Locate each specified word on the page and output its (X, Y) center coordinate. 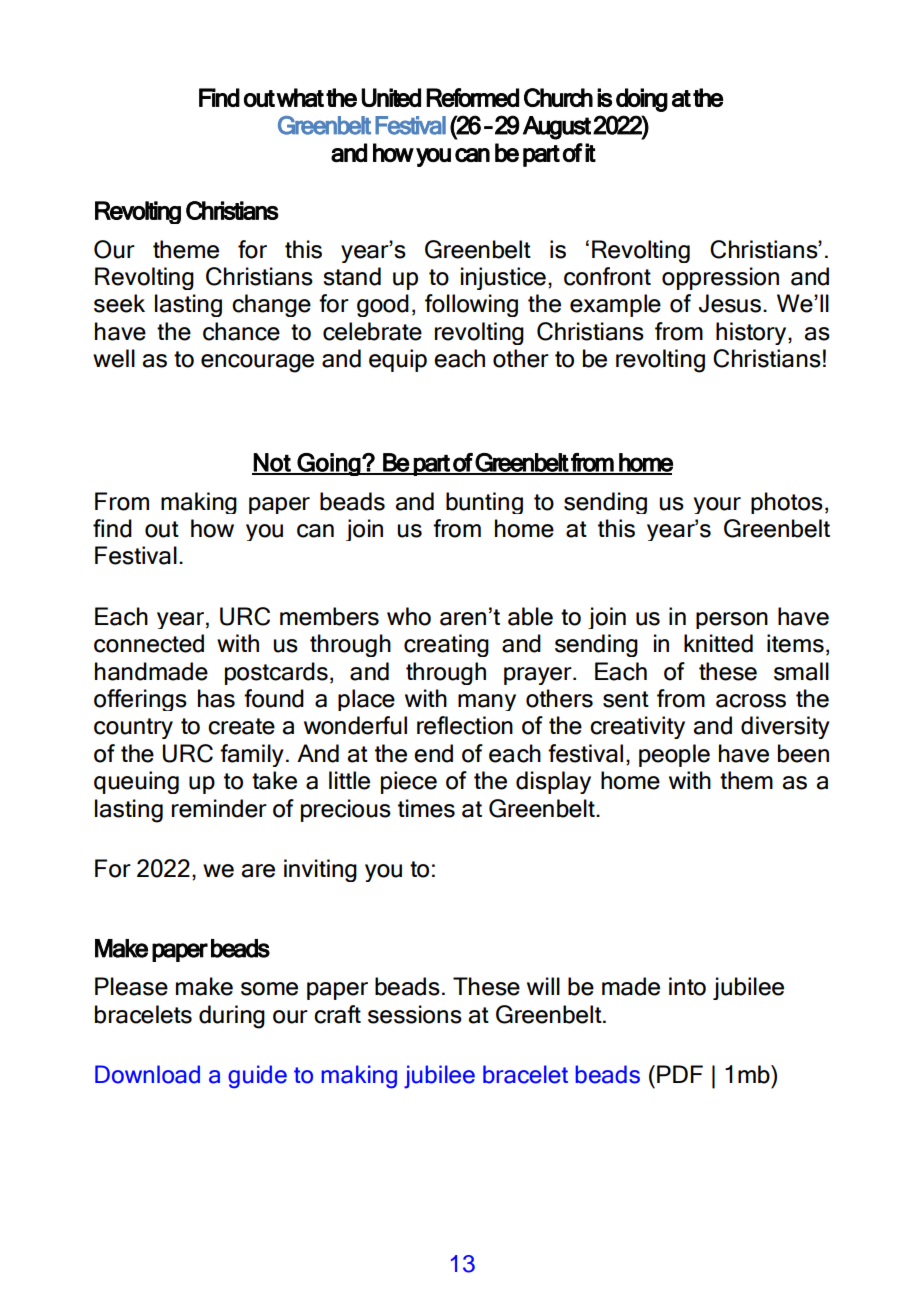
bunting (484, 503)
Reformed (472, 97)
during (232, 1017)
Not (272, 463)
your (717, 505)
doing (642, 100)
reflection (465, 725)
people (674, 755)
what (300, 97)
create (241, 726)
